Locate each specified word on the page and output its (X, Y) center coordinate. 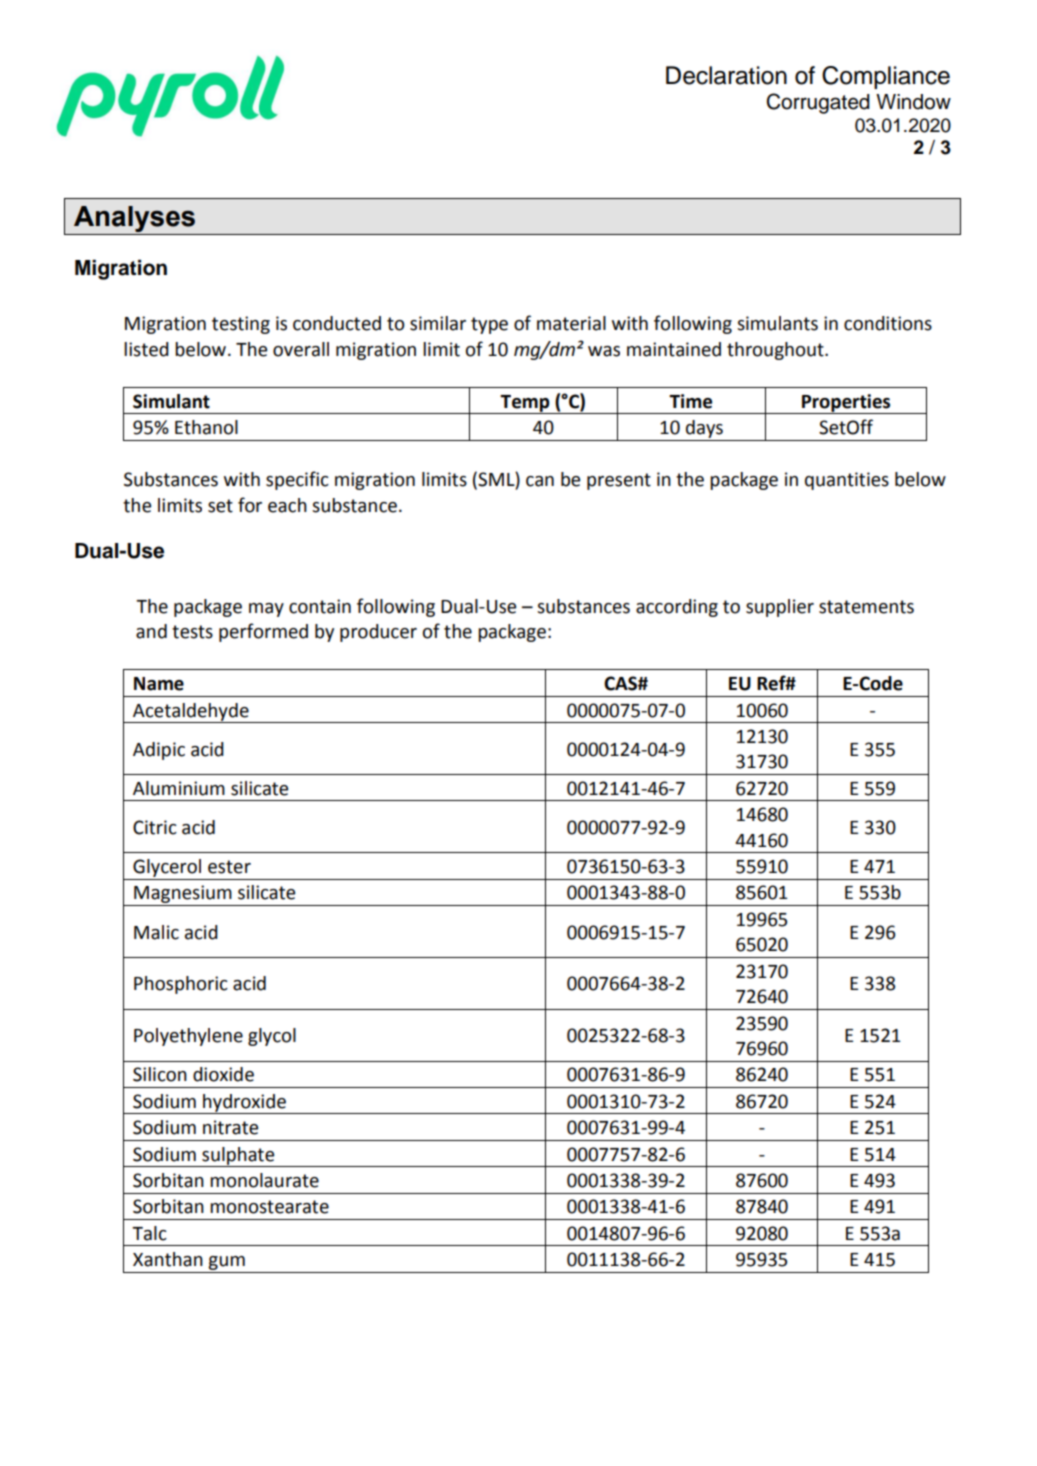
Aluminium (179, 788)
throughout (776, 351)
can (540, 481)
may (266, 610)
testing (241, 325)
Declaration (726, 75)
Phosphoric (181, 985)
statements (866, 607)
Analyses (135, 220)
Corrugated (818, 103)
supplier (780, 608)
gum (226, 1263)
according (677, 608)
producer (378, 633)
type (489, 325)
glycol (272, 1037)
